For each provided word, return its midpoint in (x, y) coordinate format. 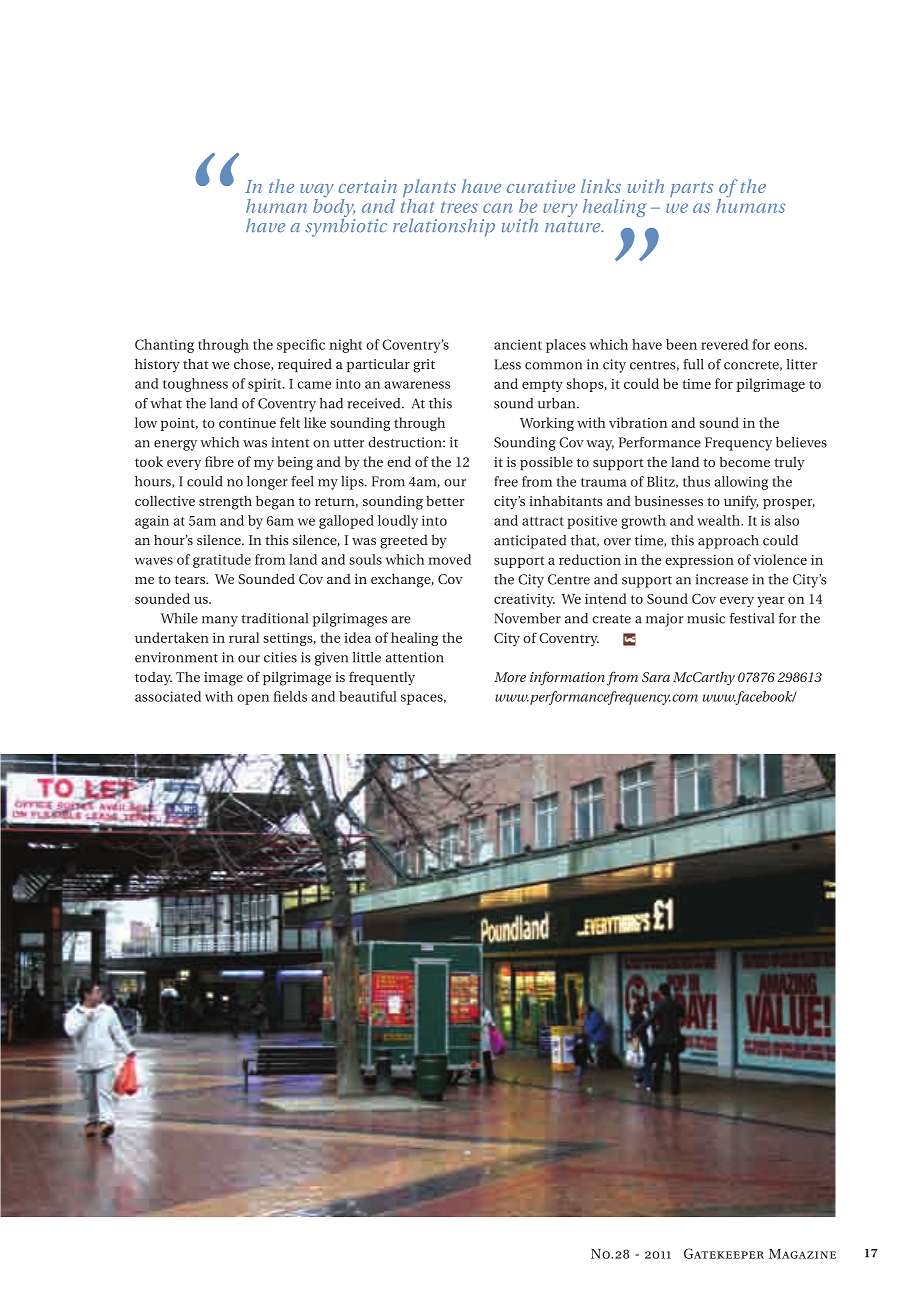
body (334, 208)
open (253, 699)
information (567, 678)
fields (290, 696)
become (745, 461)
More (510, 677)
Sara (656, 677)
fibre (219, 461)
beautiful (368, 696)
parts (691, 189)
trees (459, 207)
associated (168, 696)
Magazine (802, 1254)
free (506, 481)
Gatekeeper (724, 1253)
